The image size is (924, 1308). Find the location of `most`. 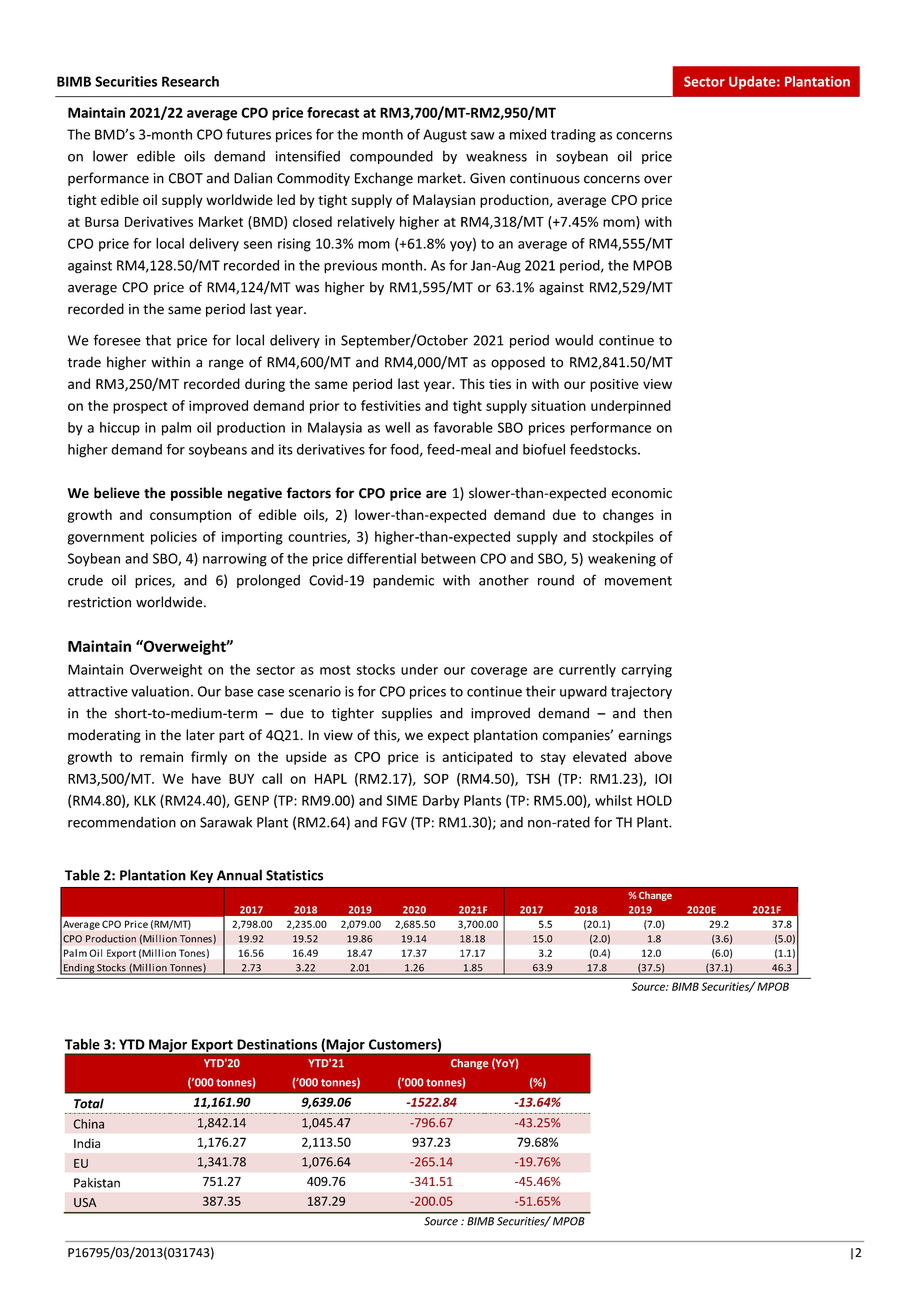

most is located at coordinates (335, 670).
